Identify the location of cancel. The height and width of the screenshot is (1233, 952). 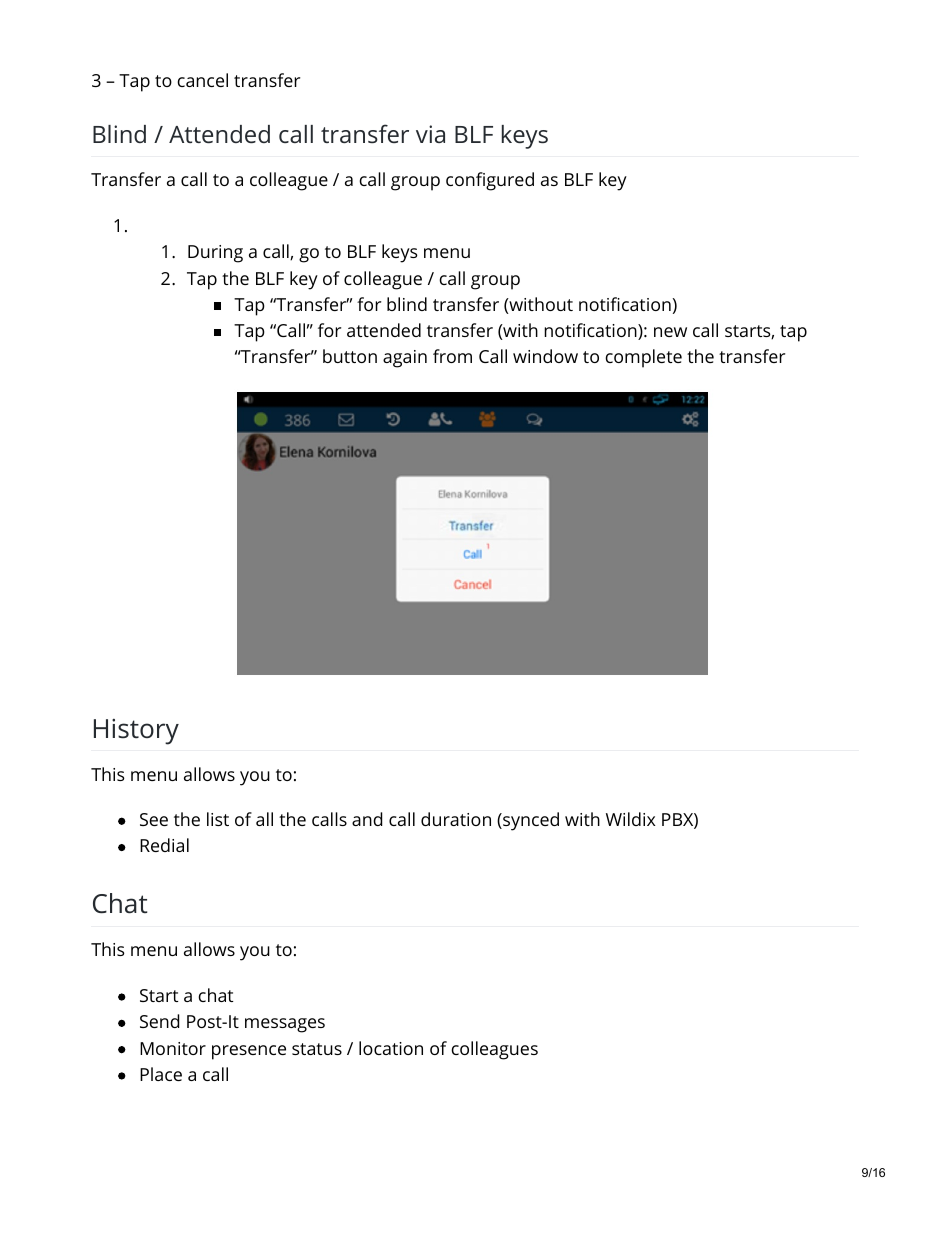
(202, 80).
